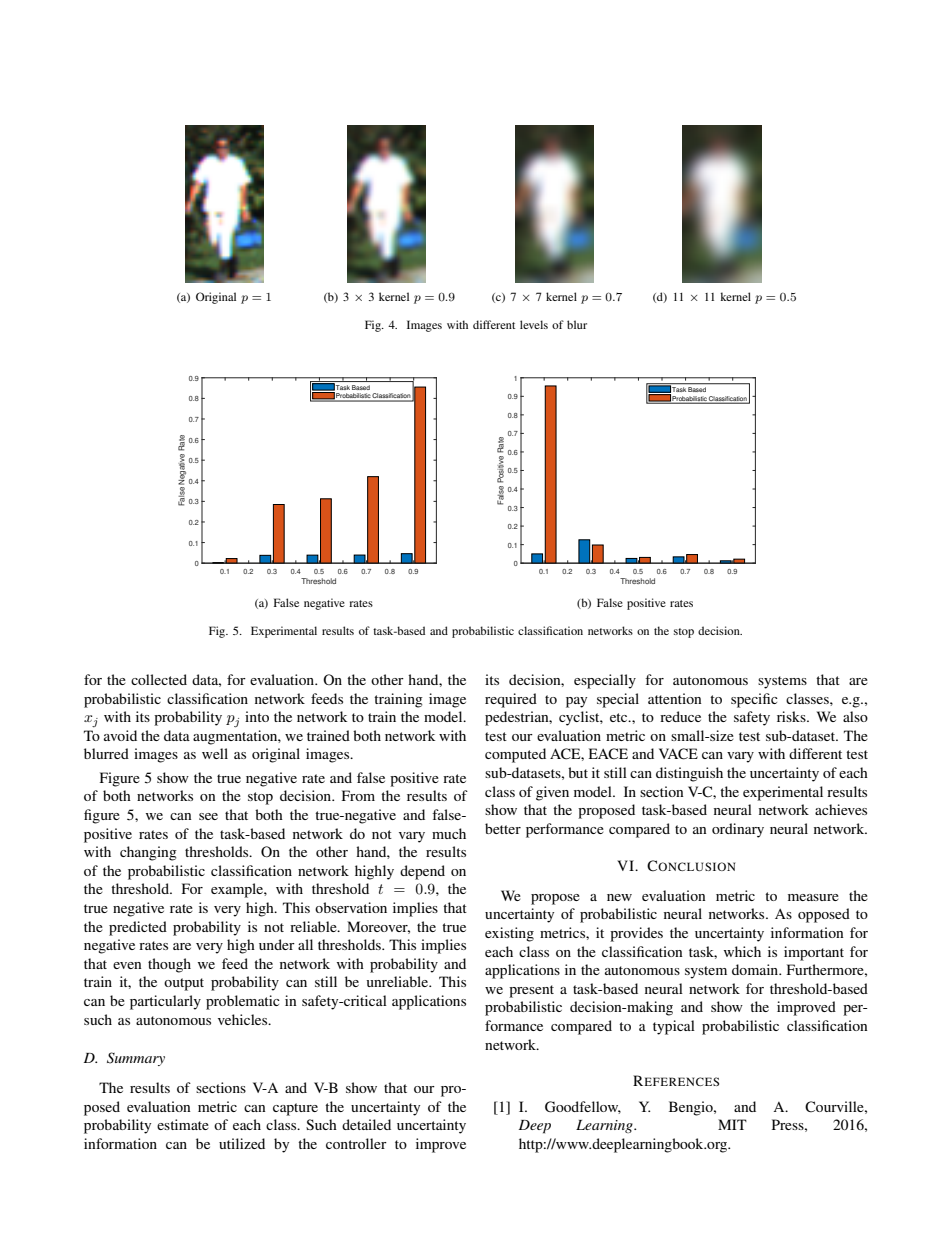 This screenshot has width=952, height=1233. What do you see at coordinates (754, 700) in the screenshot?
I see `specific` at bounding box center [754, 700].
